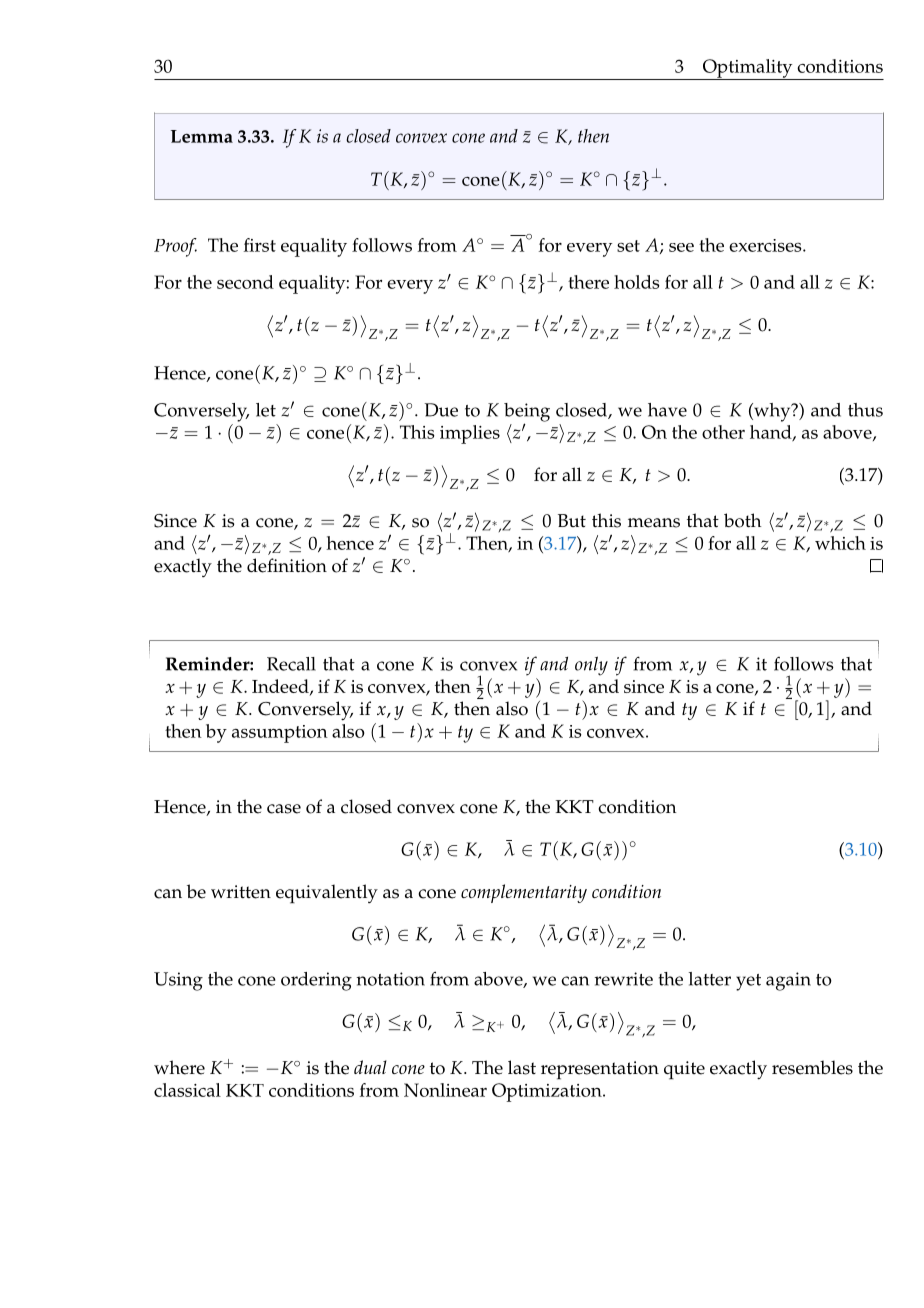 Image resolution: width=924 pixels, height=1308 pixels. Describe the element at coordinates (723, 432) in the image. I see `other` at that location.
